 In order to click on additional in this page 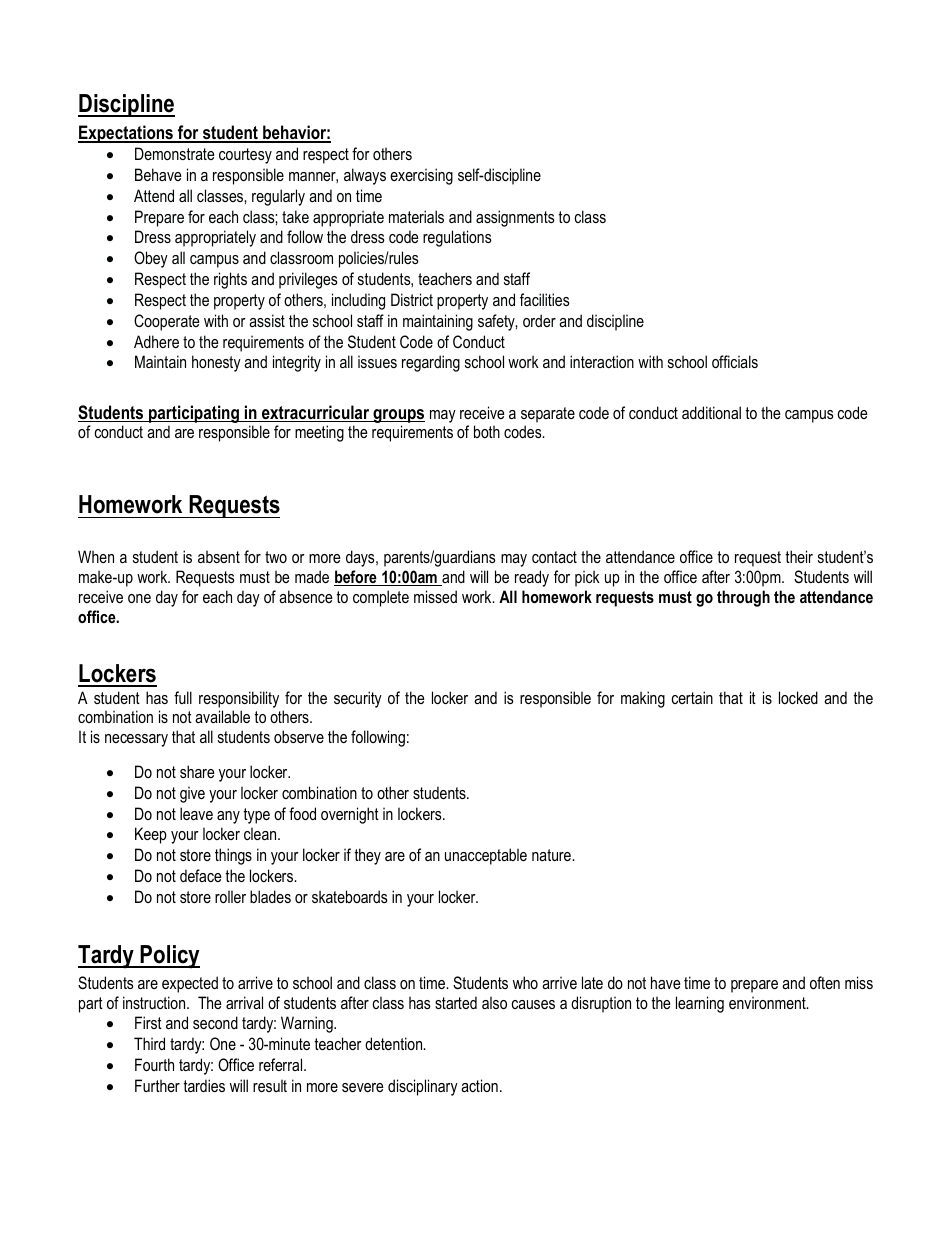, I will do `click(711, 412)`.
